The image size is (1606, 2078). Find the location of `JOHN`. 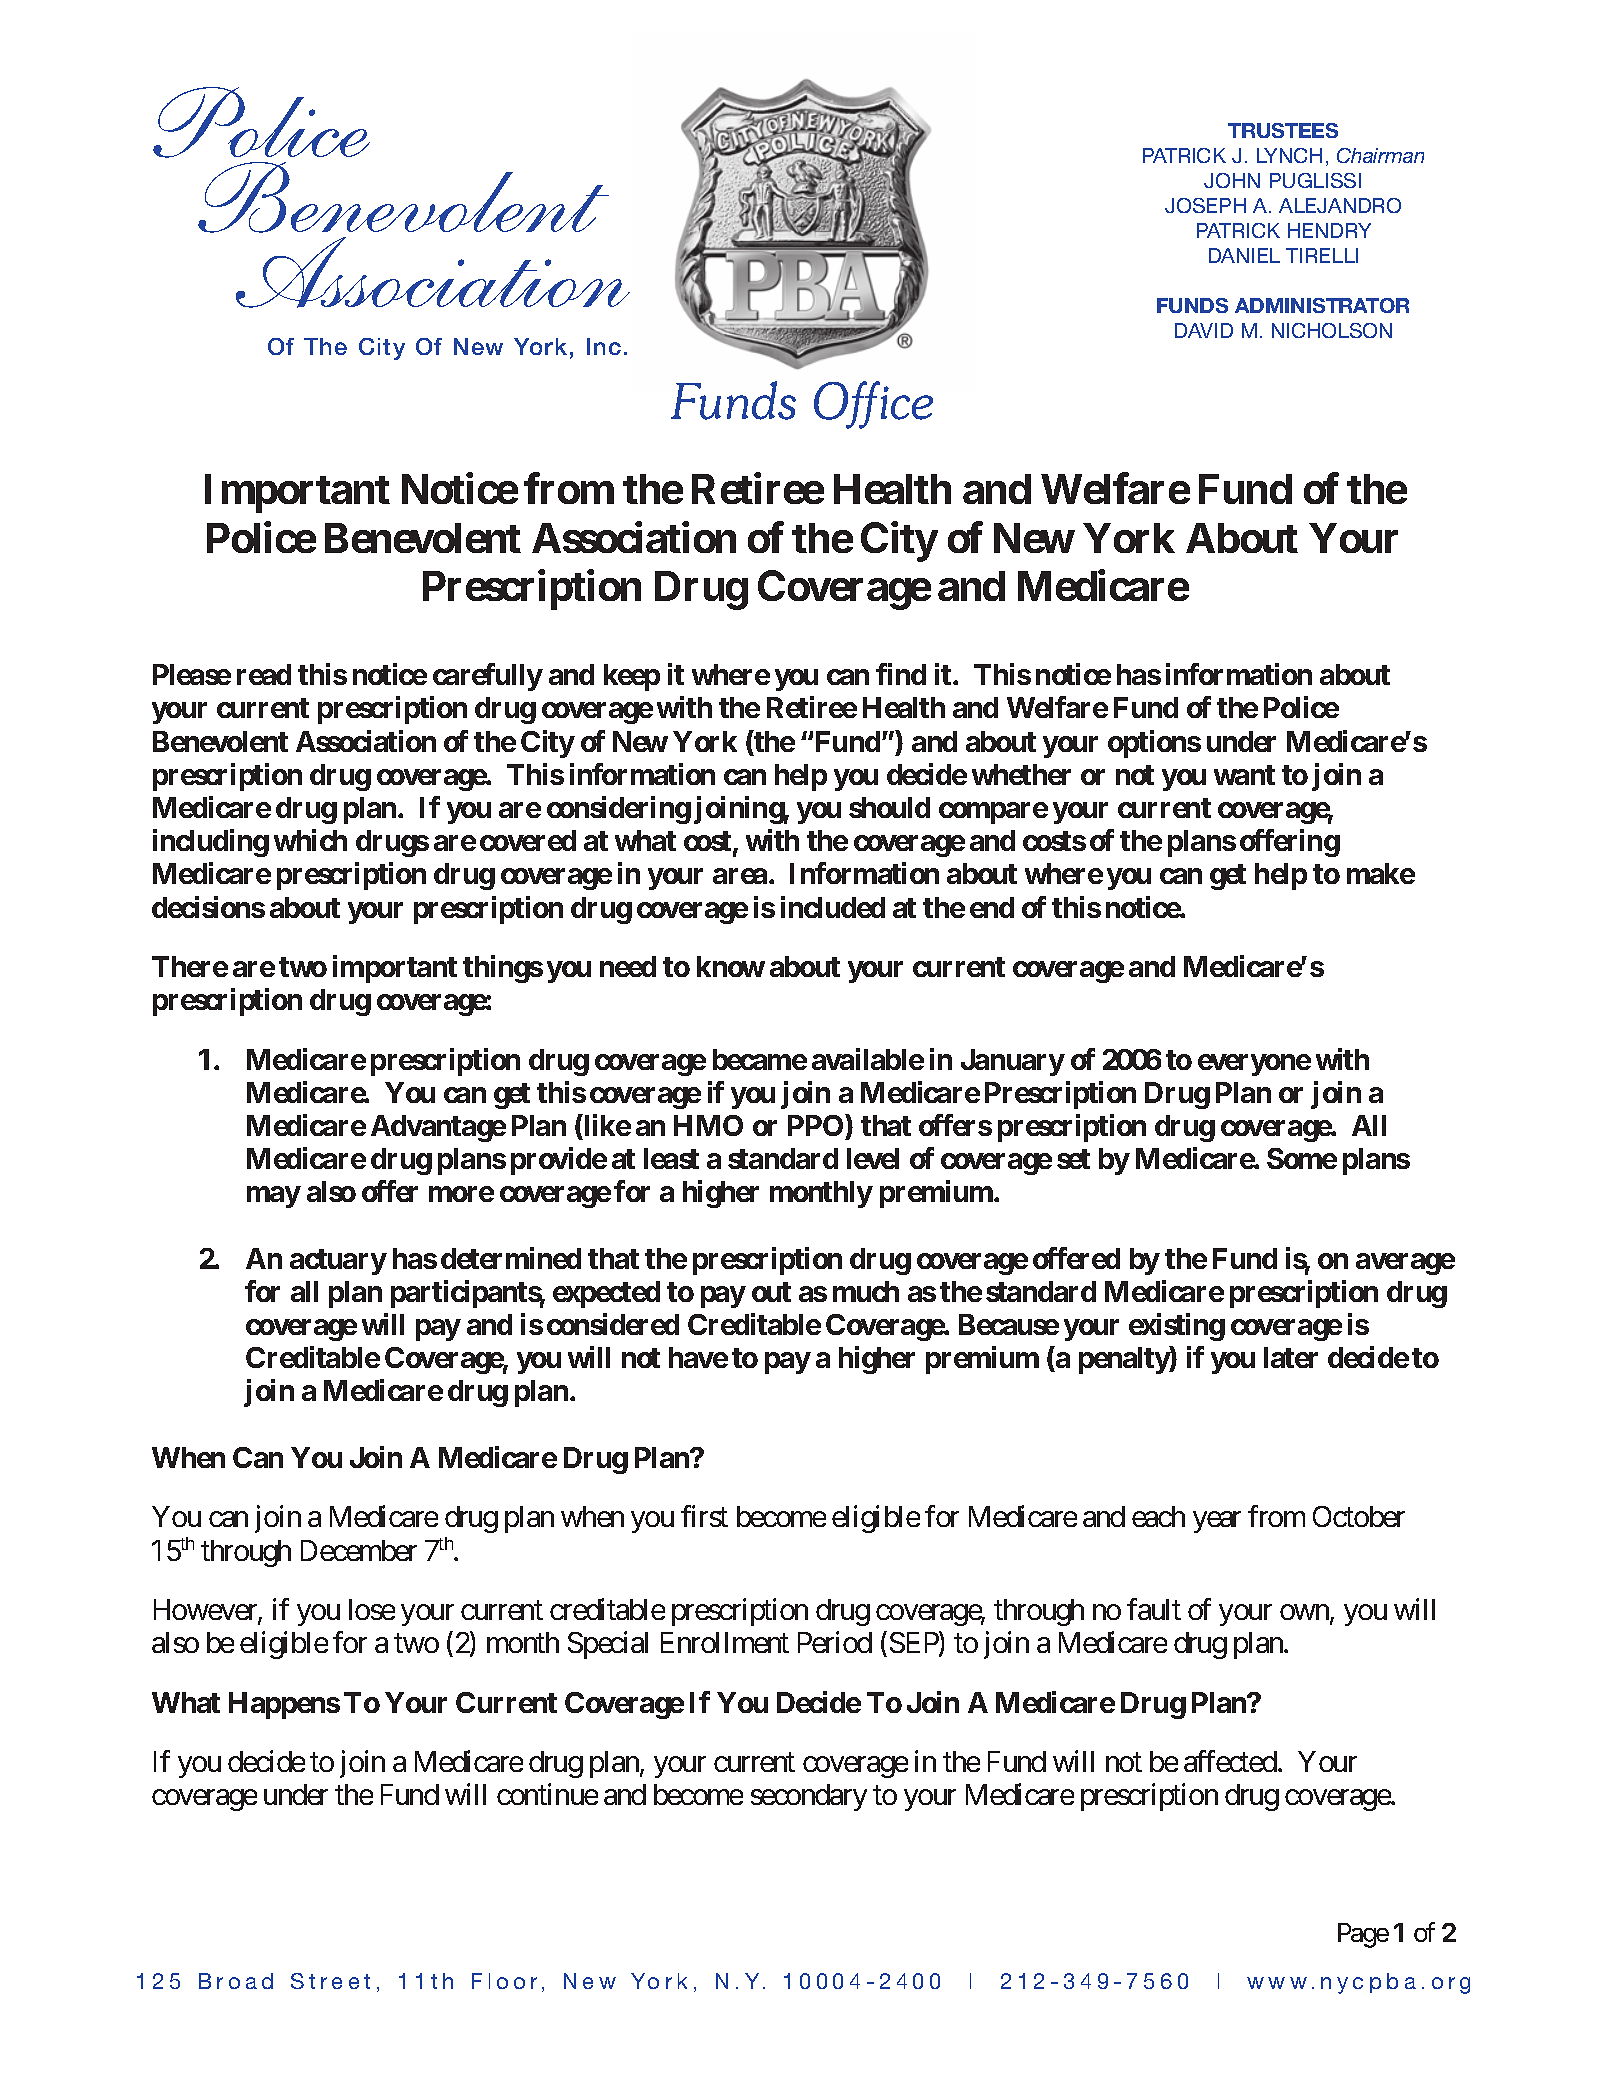

JOHN is located at coordinates (1232, 180).
